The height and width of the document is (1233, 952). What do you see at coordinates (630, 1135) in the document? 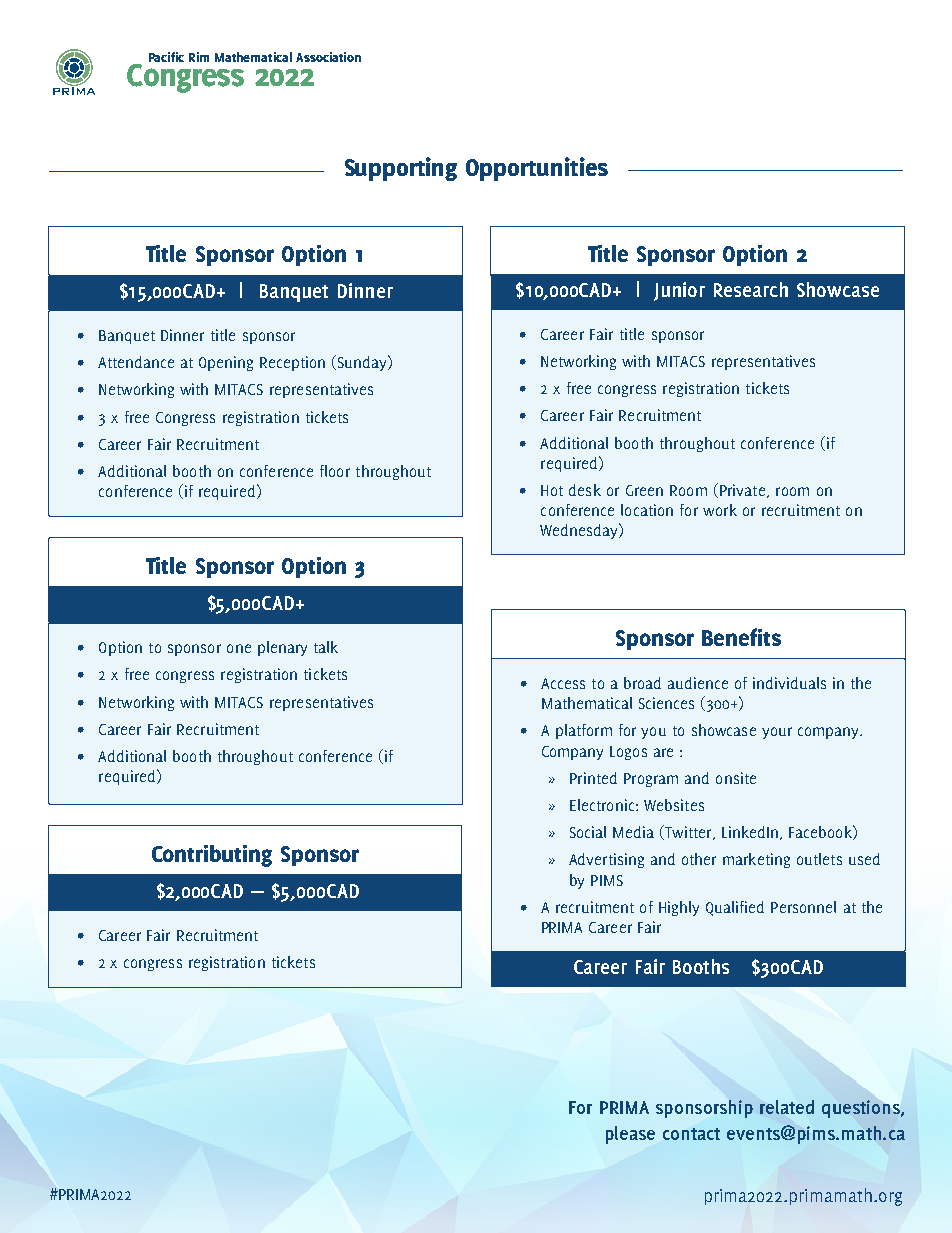
I see `please` at bounding box center [630, 1135].
